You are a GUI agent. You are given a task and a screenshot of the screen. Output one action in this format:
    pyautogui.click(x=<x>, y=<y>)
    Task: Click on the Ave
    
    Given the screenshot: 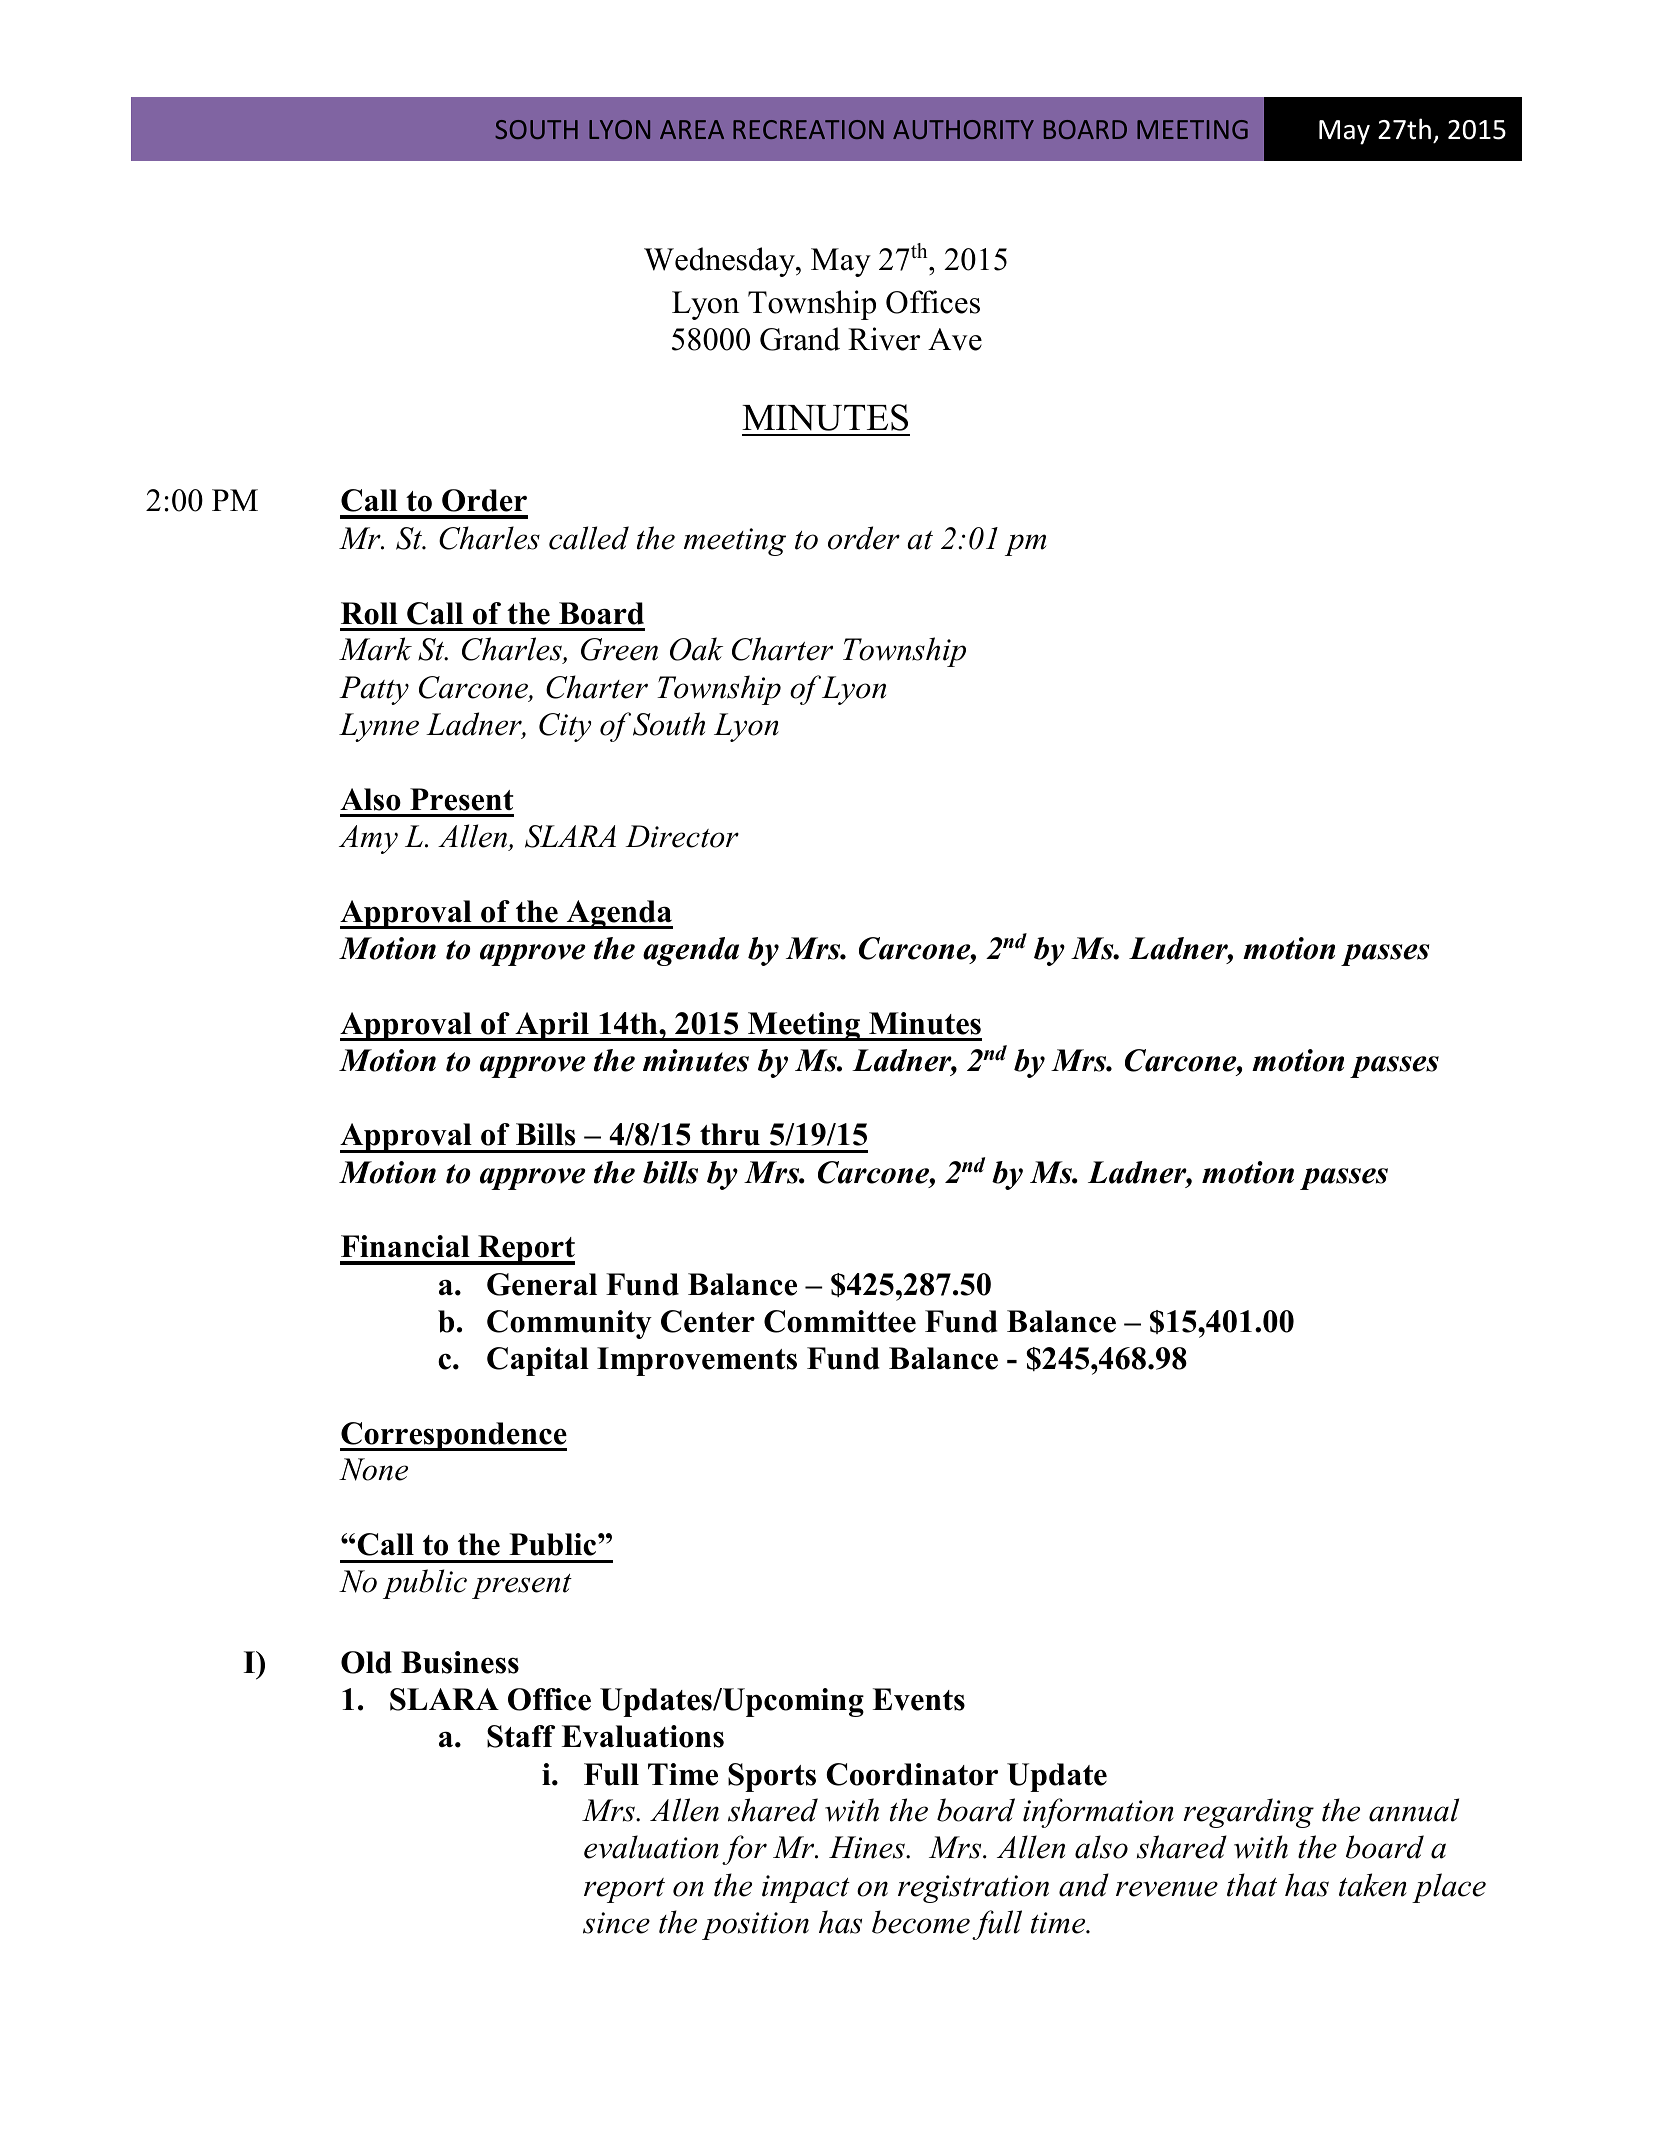 What is the action you would take?
    pyautogui.click(x=955, y=339)
